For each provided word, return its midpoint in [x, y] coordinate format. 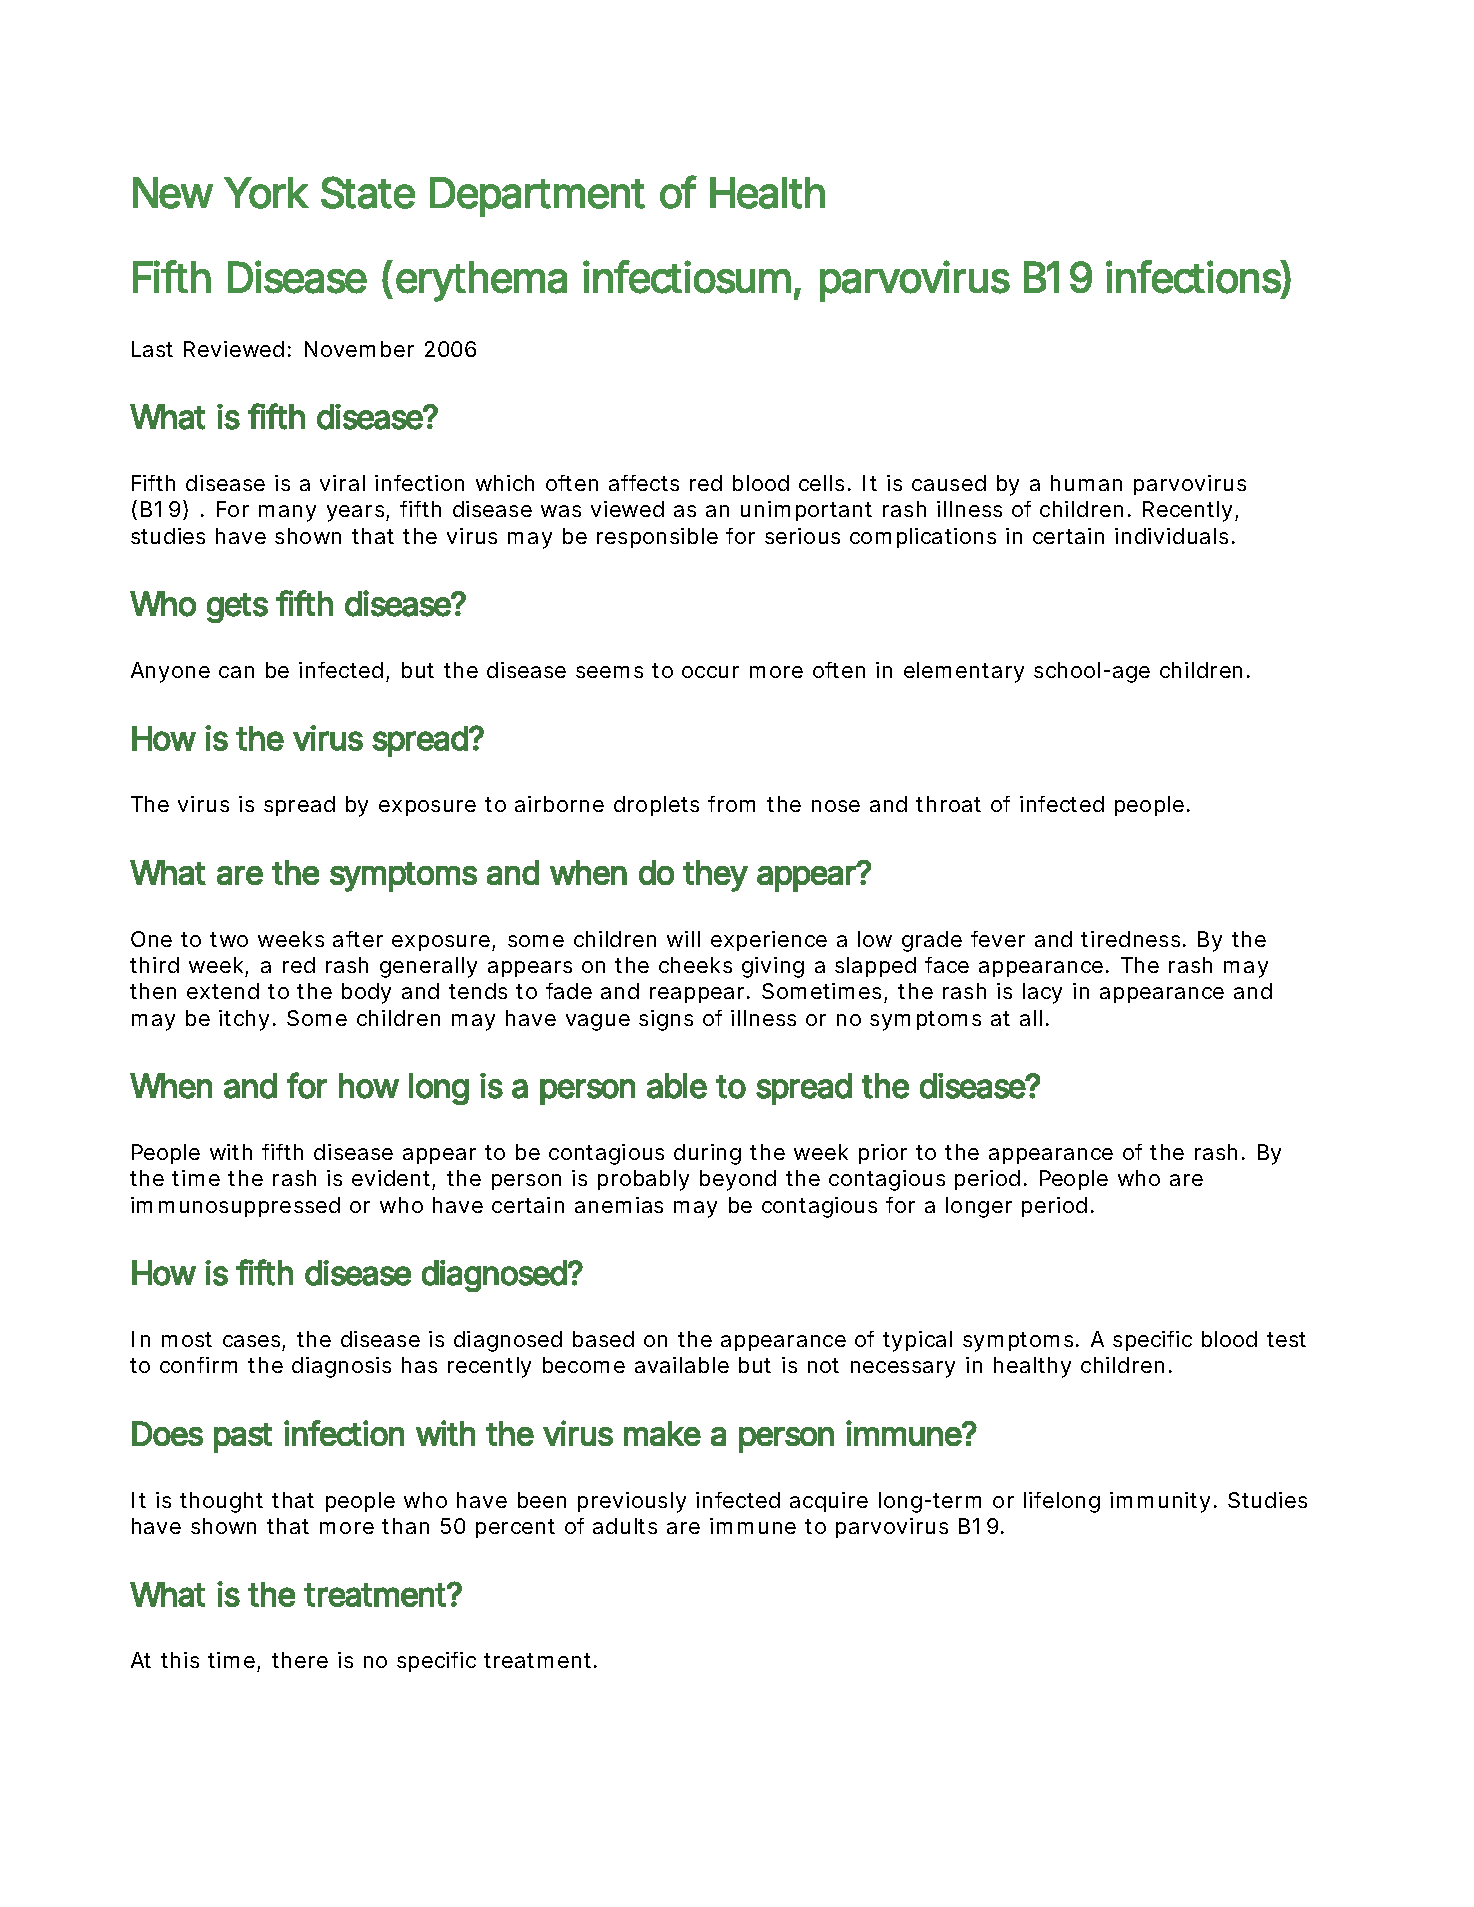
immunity [1160, 1502]
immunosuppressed [235, 1207]
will [683, 939]
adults [625, 1526]
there [300, 1660]
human [1086, 483]
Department [537, 197]
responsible [657, 538]
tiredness [1130, 939]
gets [237, 608]
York [266, 193]
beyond [738, 1180]
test [1286, 1339]
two [229, 939]
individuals [1171, 536]
